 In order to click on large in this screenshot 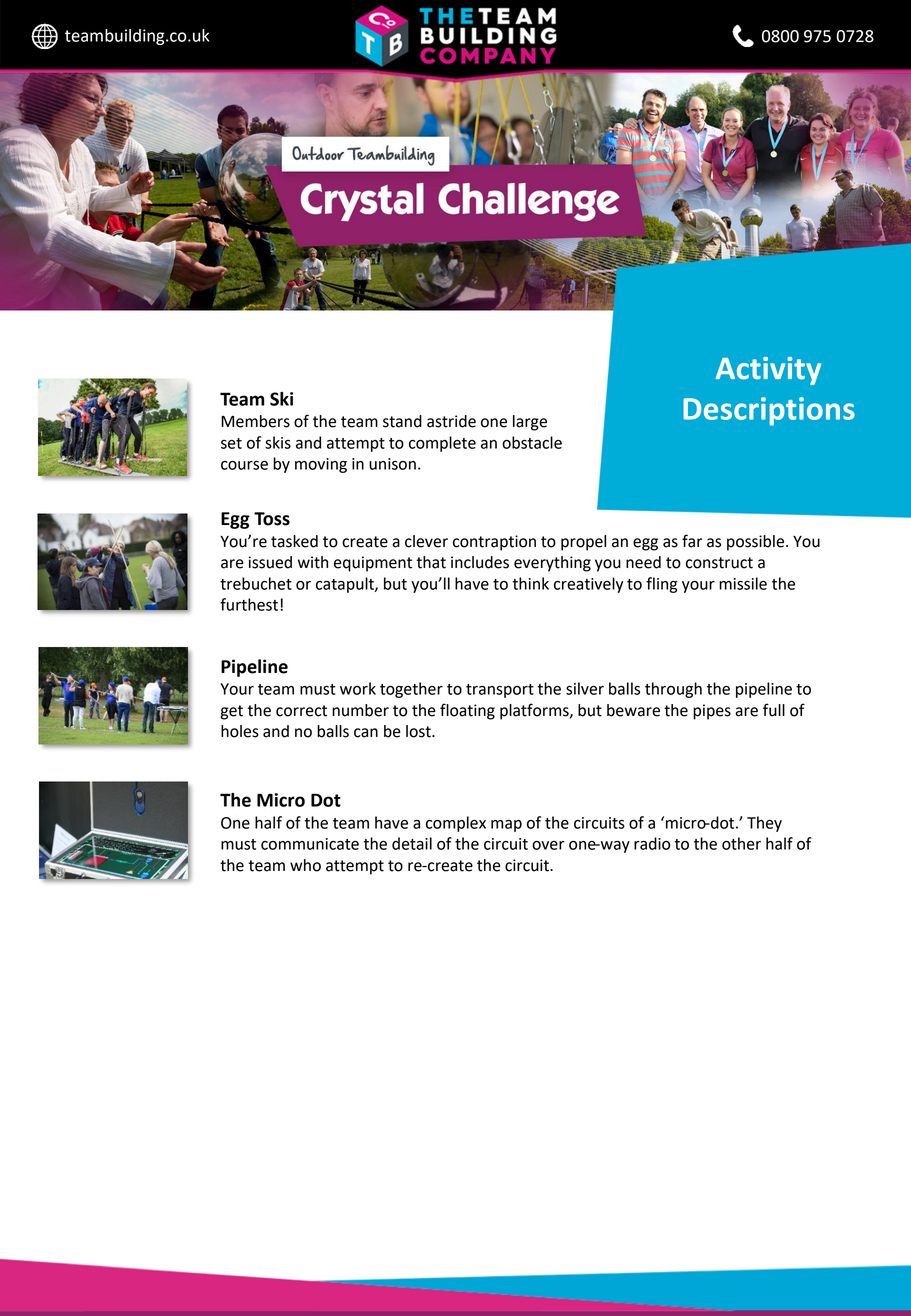, I will do `click(530, 423)`.
